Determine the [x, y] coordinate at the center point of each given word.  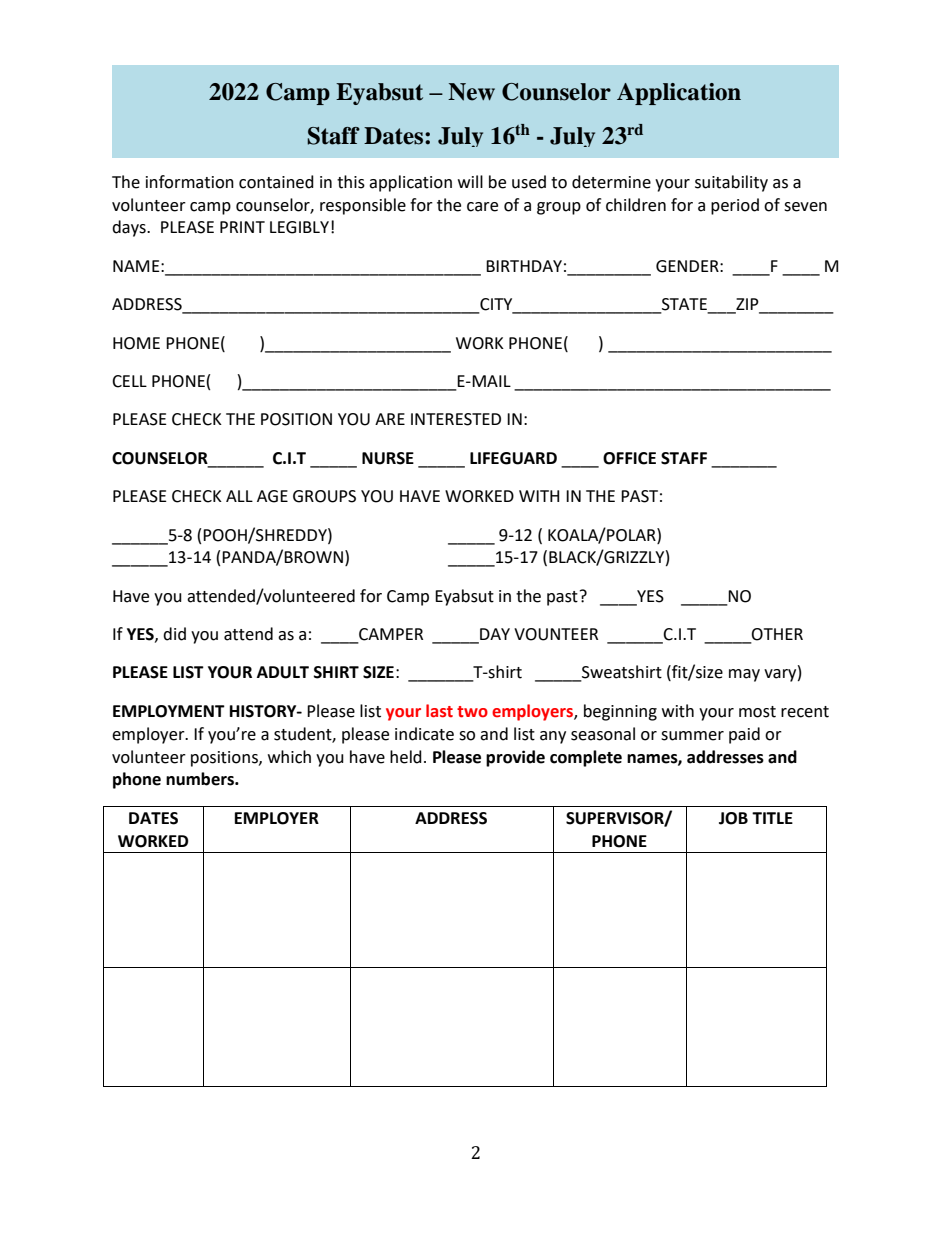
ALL [239, 496]
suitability [731, 183]
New [471, 92]
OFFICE [629, 458]
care [482, 207]
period [735, 206]
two [472, 712]
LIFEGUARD [513, 458]
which [289, 757]
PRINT [242, 227]
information [190, 182]
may [744, 675]
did [174, 634]
